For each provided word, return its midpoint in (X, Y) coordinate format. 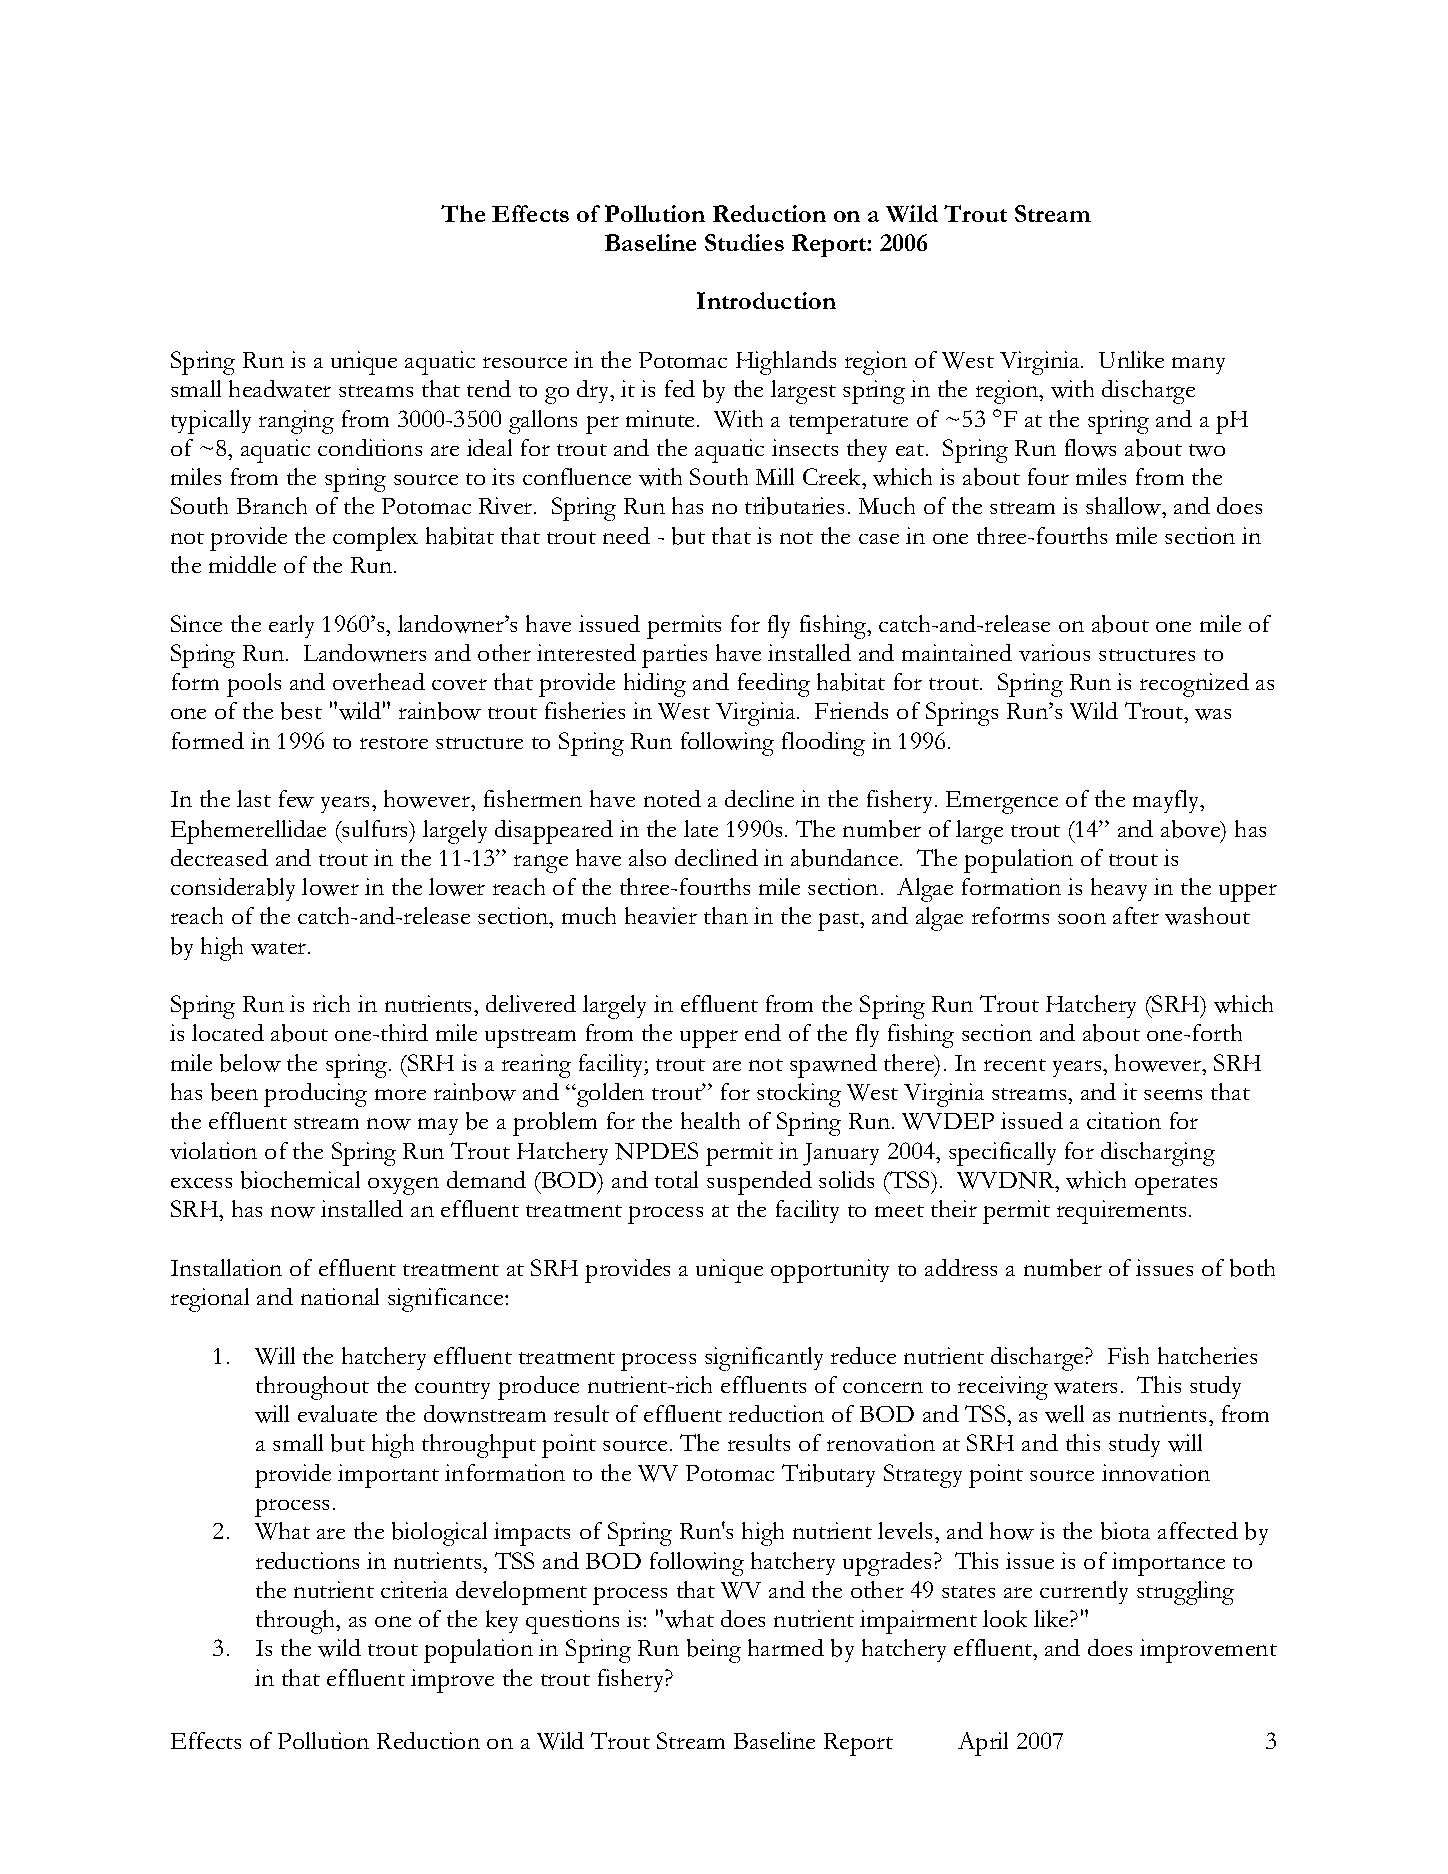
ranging (296, 422)
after (1136, 915)
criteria (414, 1589)
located (228, 1032)
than (726, 915)
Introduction (766, 300)
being (714, 1651)
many (1198, 365)
